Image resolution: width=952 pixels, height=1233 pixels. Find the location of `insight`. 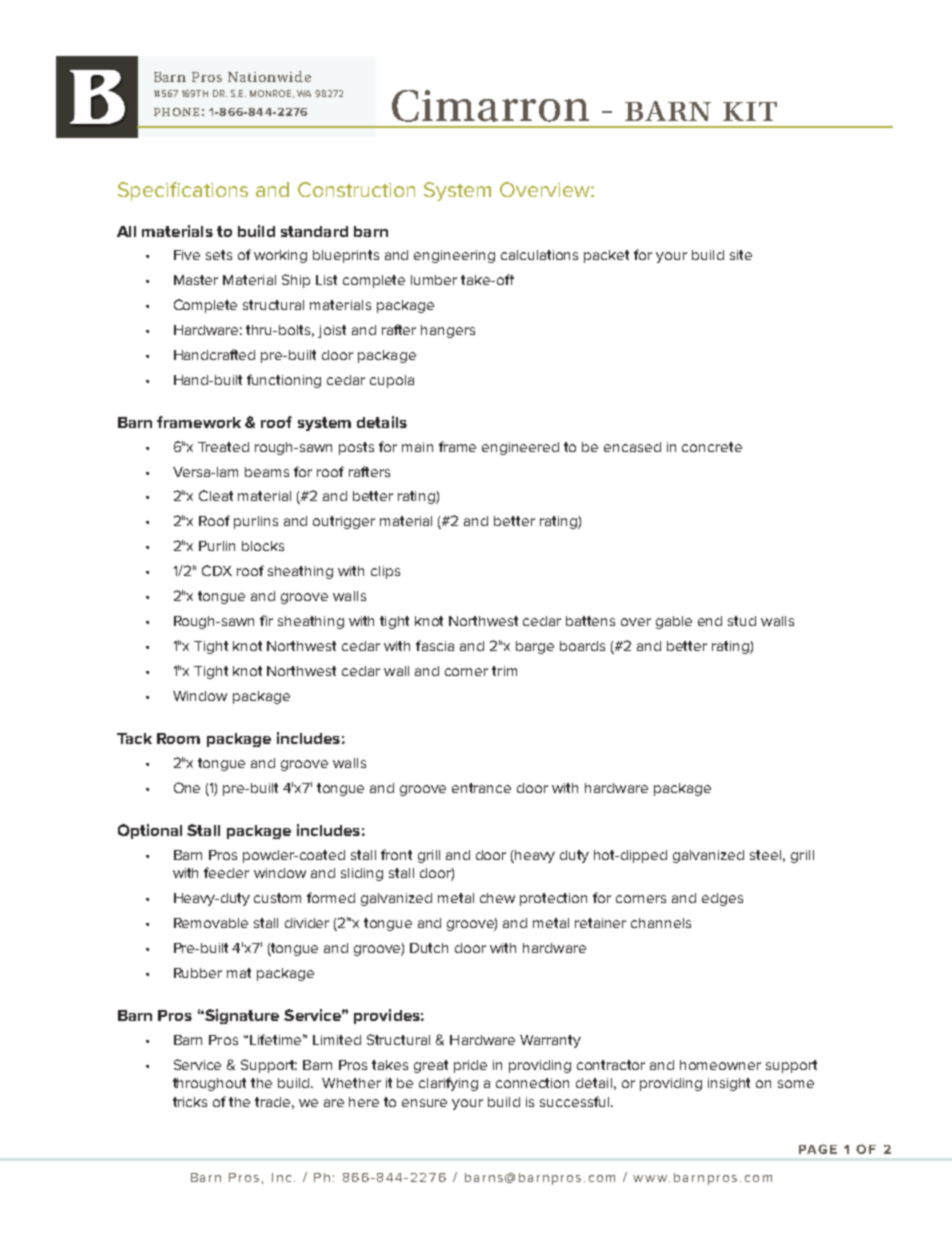

insight is located at coordinates (729, 1084).
